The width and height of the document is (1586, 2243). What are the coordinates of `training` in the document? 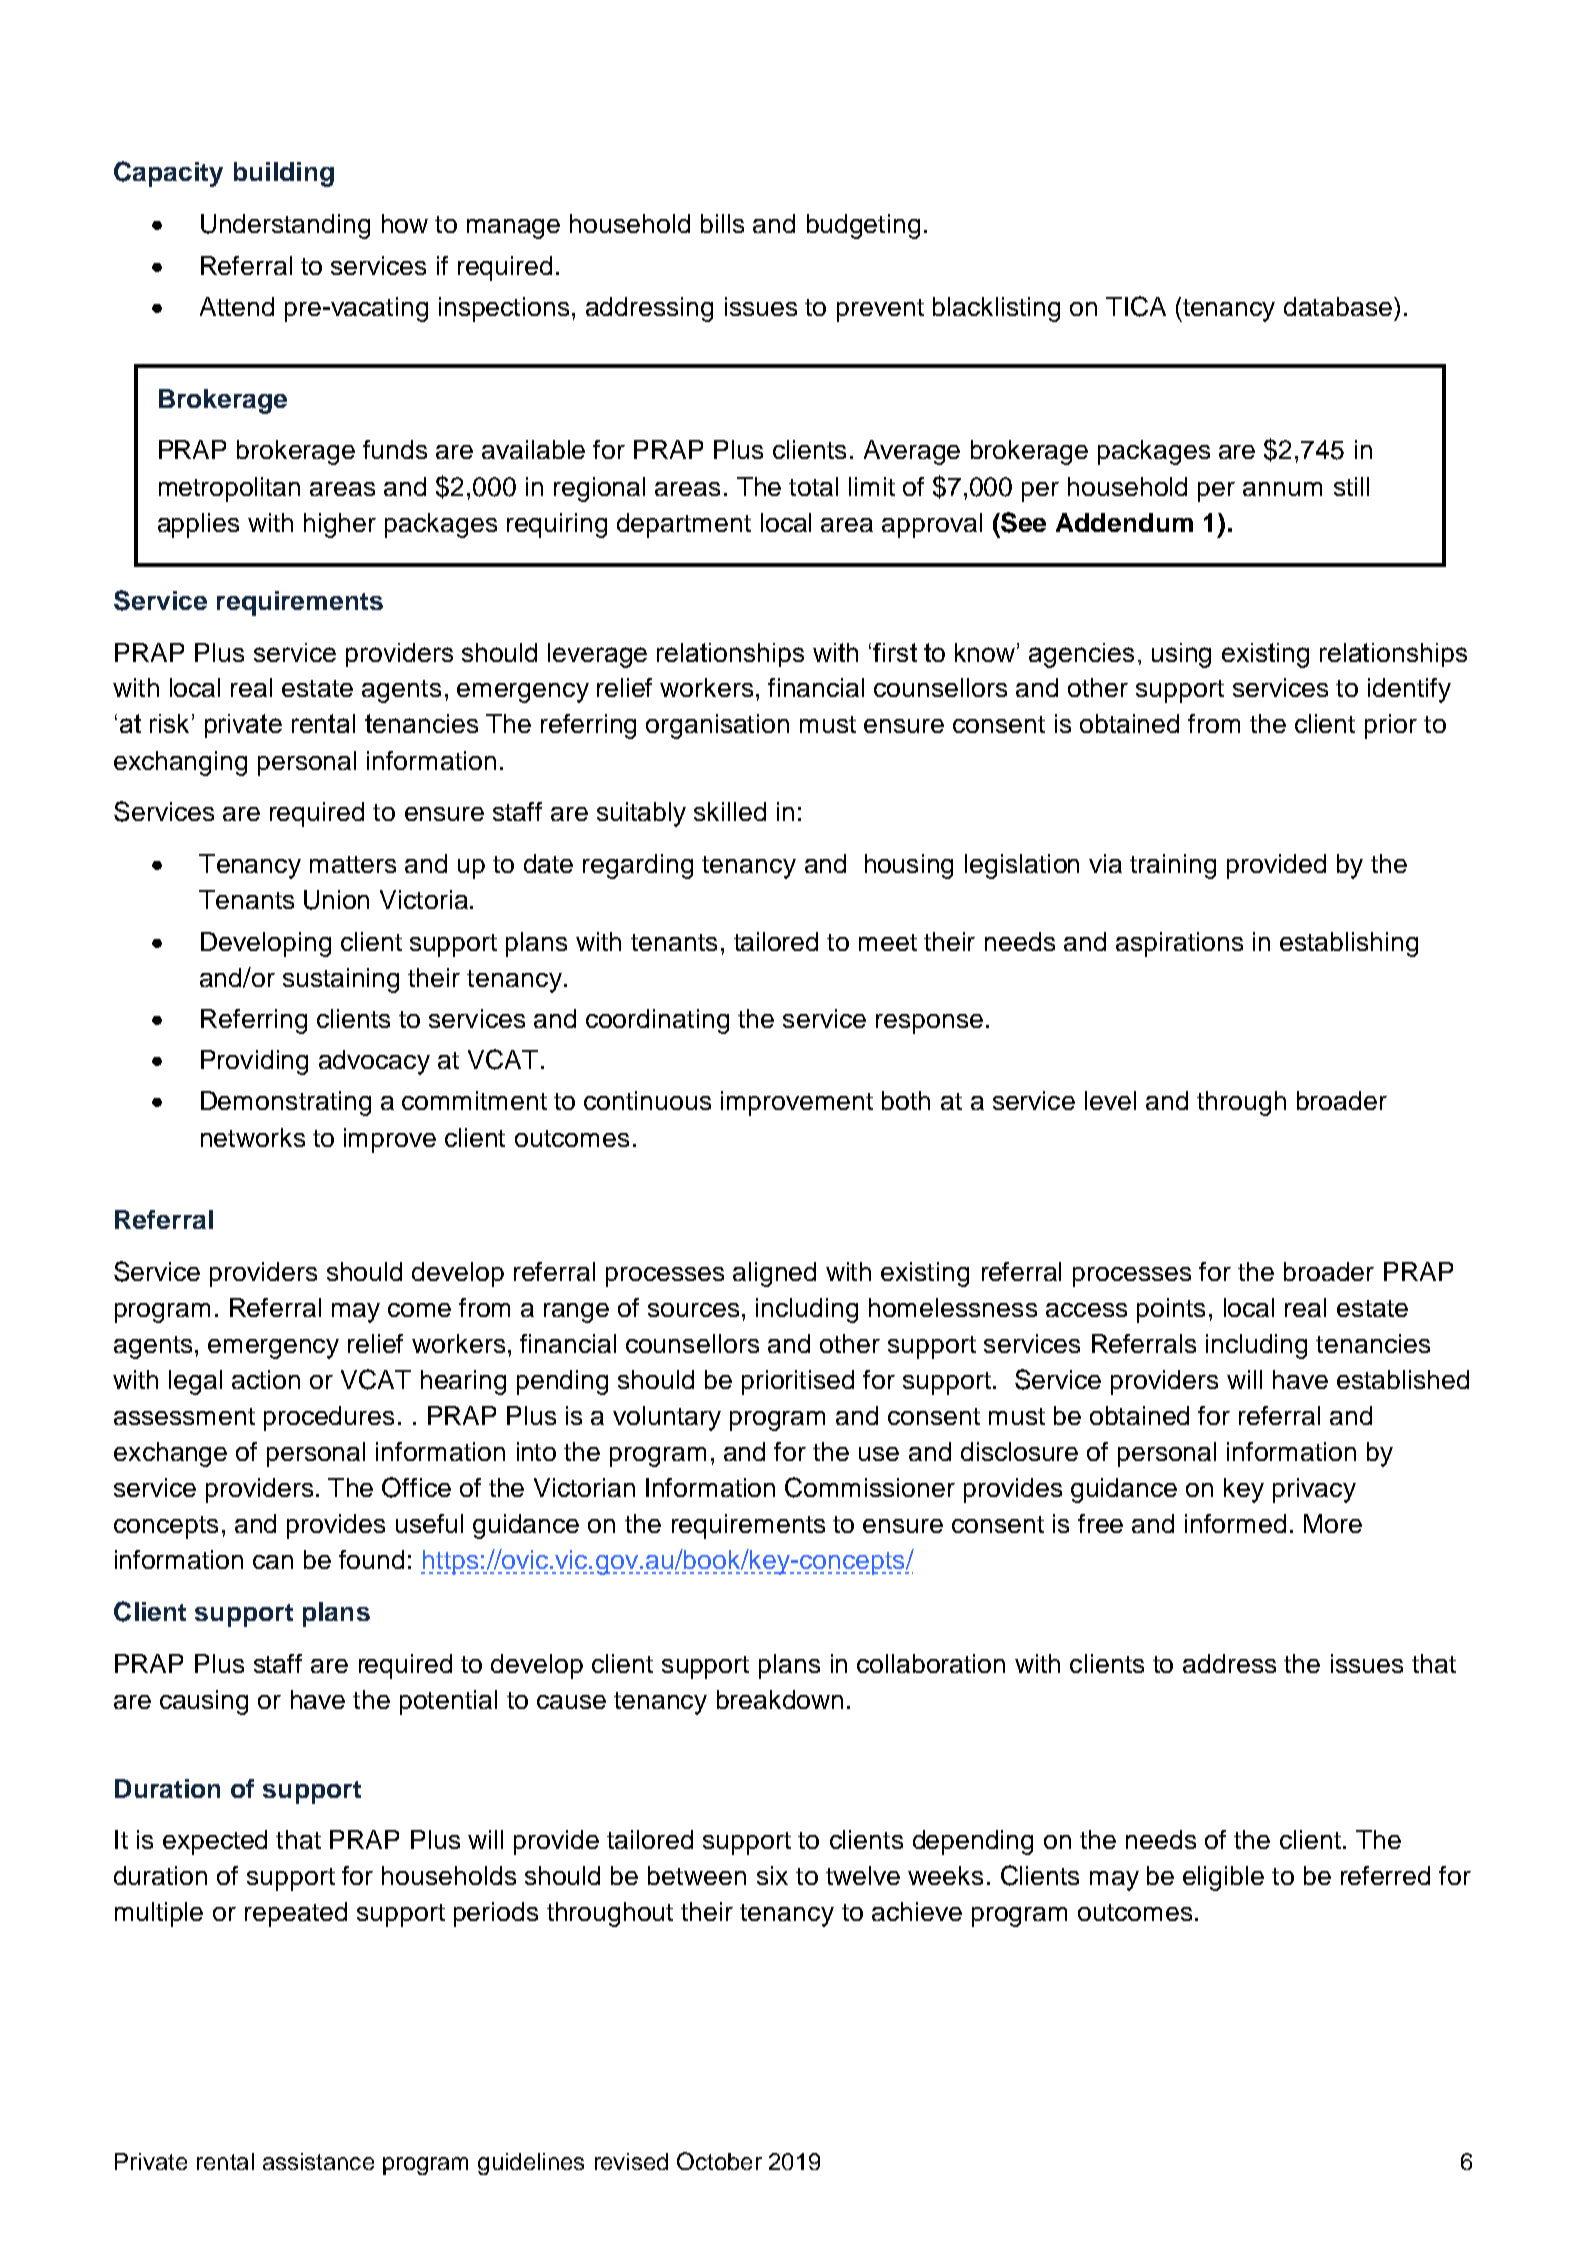 It's located at (1173, 866).
